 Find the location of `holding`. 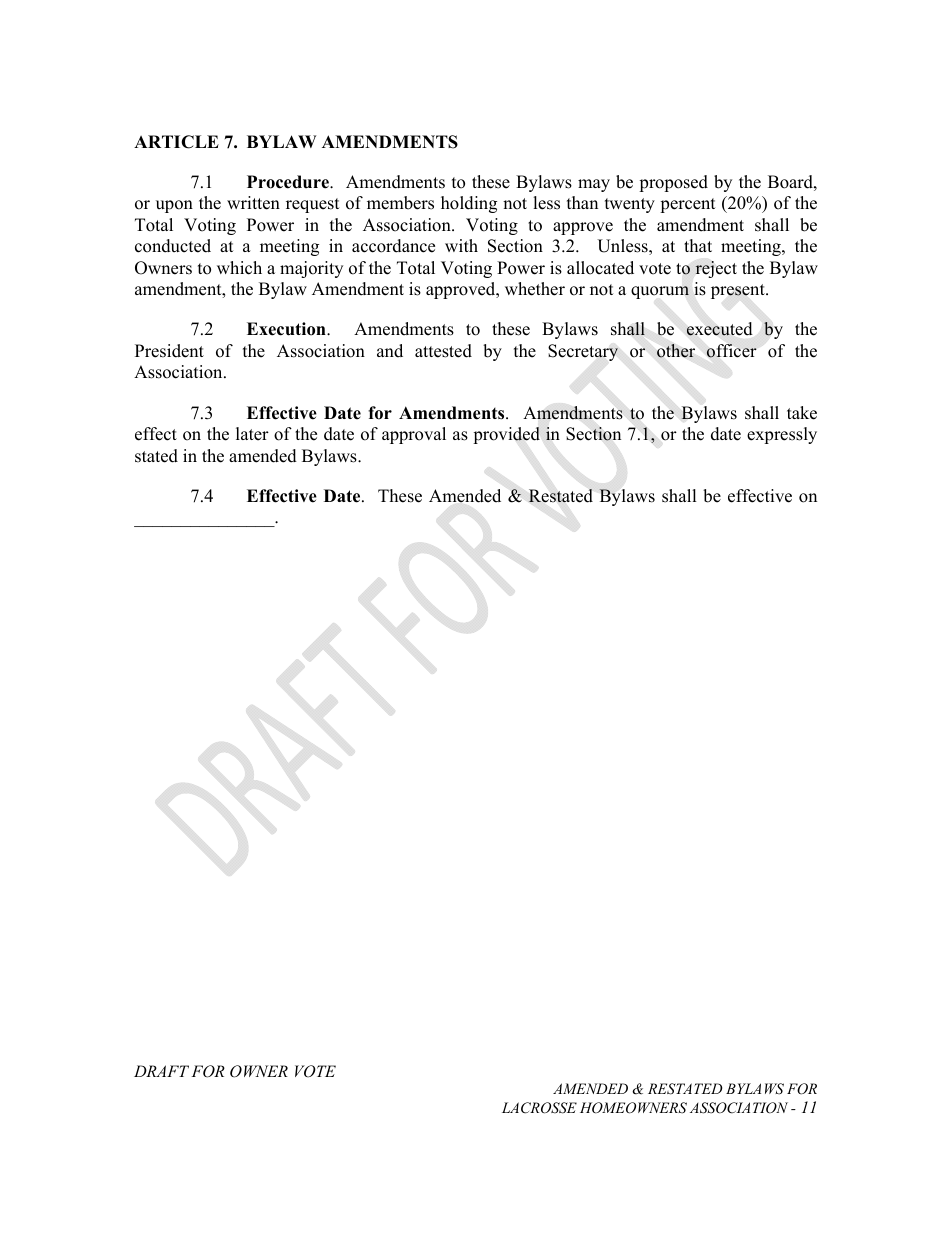

holding is located at coordinates (469, 204).
